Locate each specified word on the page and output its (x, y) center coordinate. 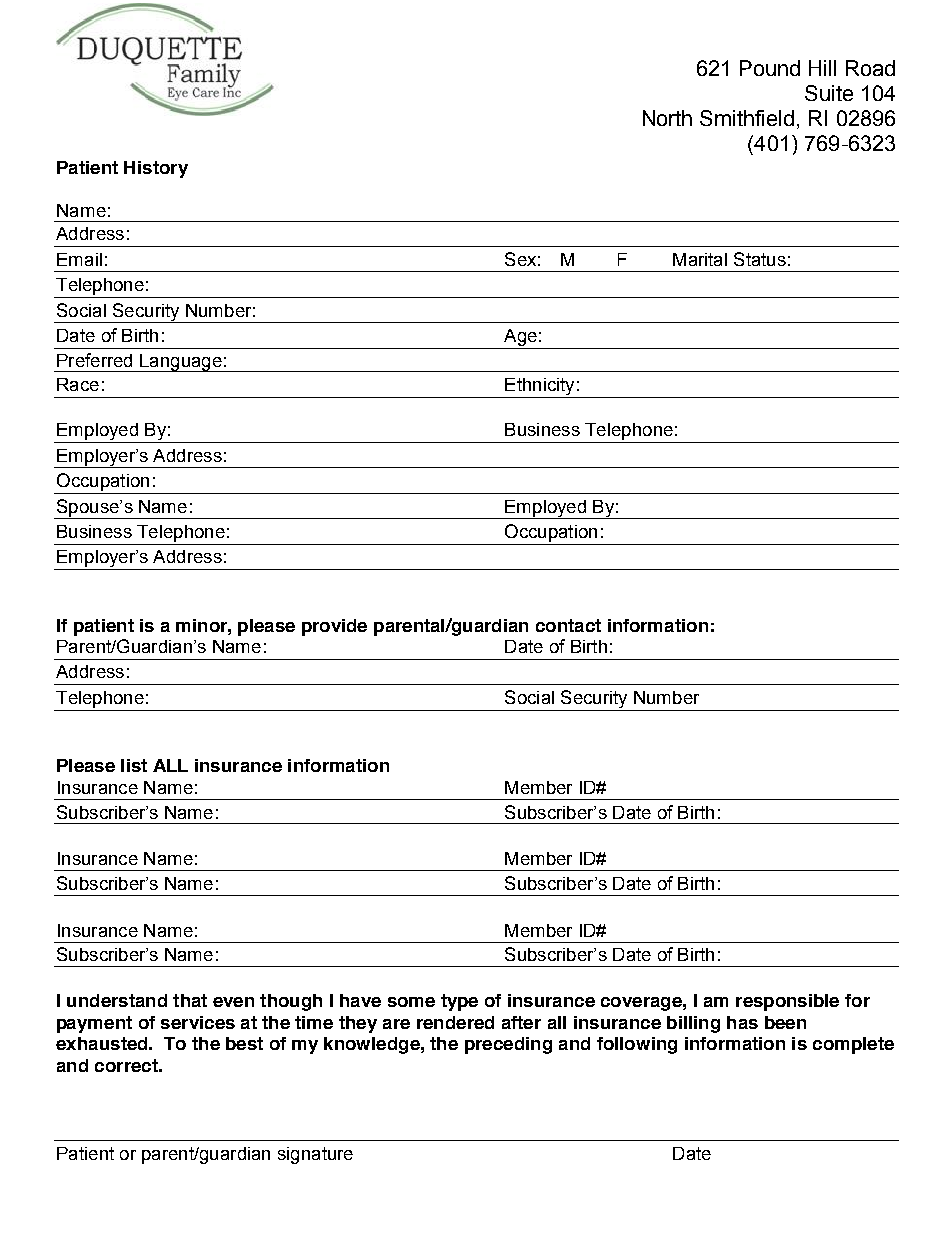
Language (181, 363)
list (134, 765)
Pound (770, 68)
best (244, 1043)
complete (853, 1045)
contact (568, 625)
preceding (508, 1045)
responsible (787, 1002)
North (667, 118)
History (156, 169)
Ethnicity (539, 386)
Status (760, 259)
